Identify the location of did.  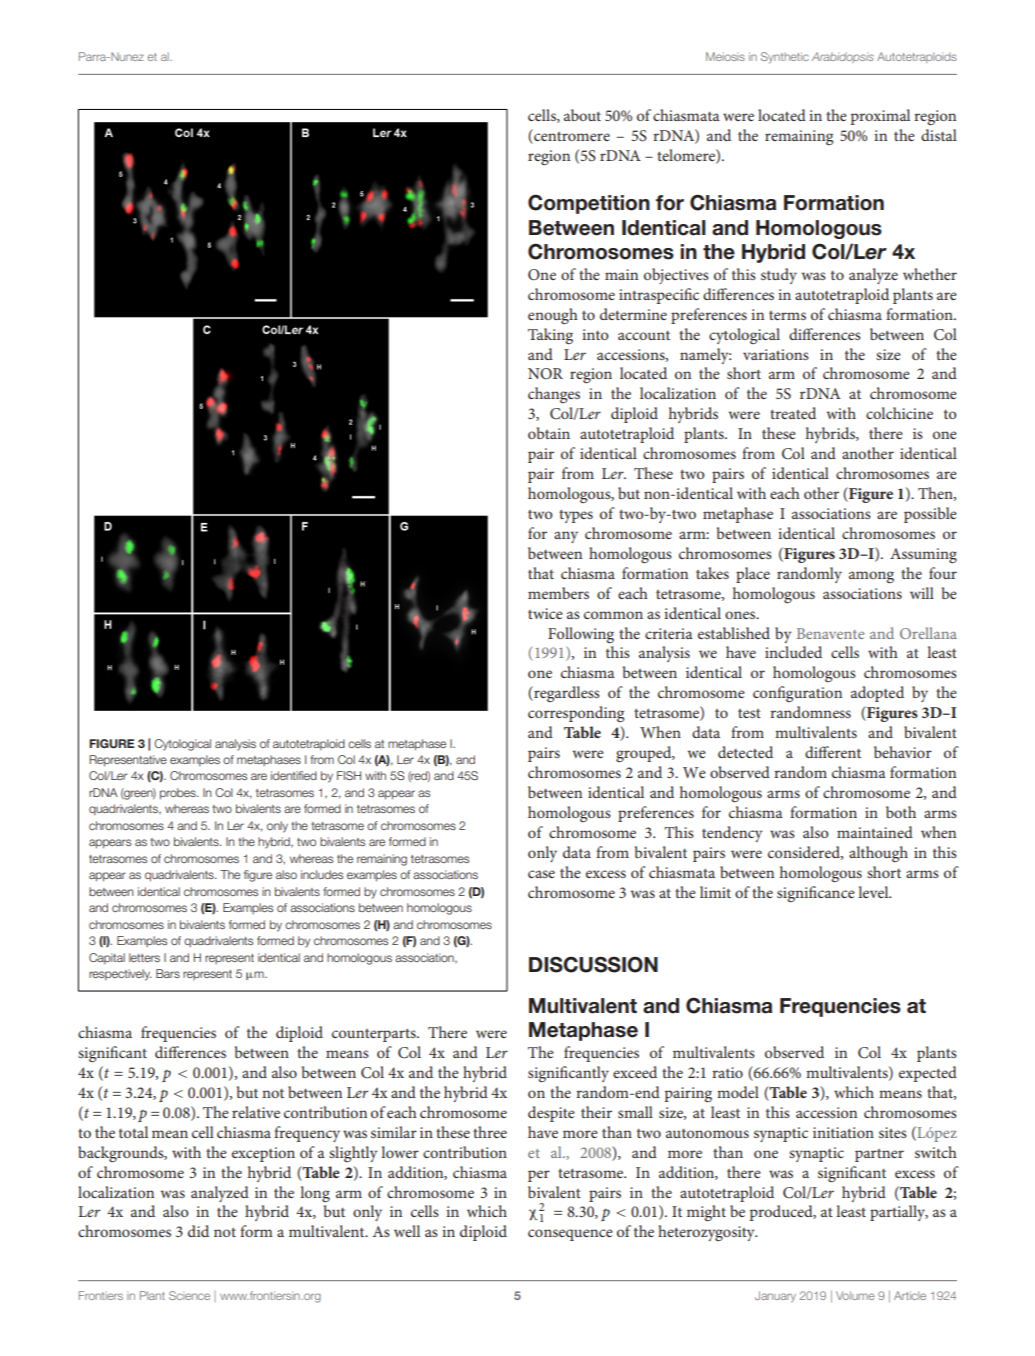
(198, 1231).
